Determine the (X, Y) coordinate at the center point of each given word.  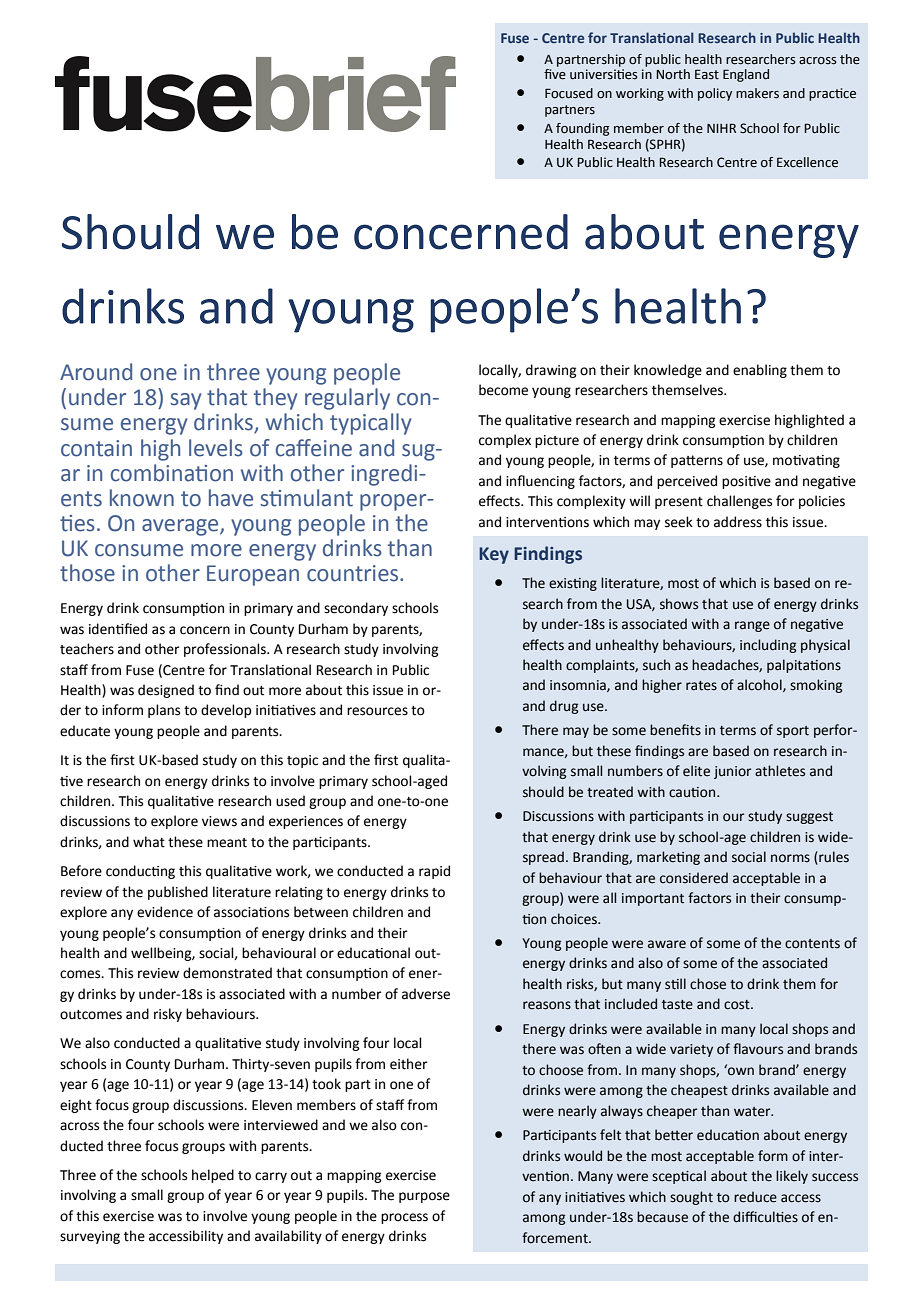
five (555, 74)
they (275, 399)
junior (732, 772)
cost (738, 1005)
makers (757, 93)
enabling (760, 371)
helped (213, 1176)
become (503, 390)
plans (164, 711)
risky (168, 1015)
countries (354, 573)
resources (377, 711)
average (181, 527)
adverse (426, 994)
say (185, 401)
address (738, 522)
